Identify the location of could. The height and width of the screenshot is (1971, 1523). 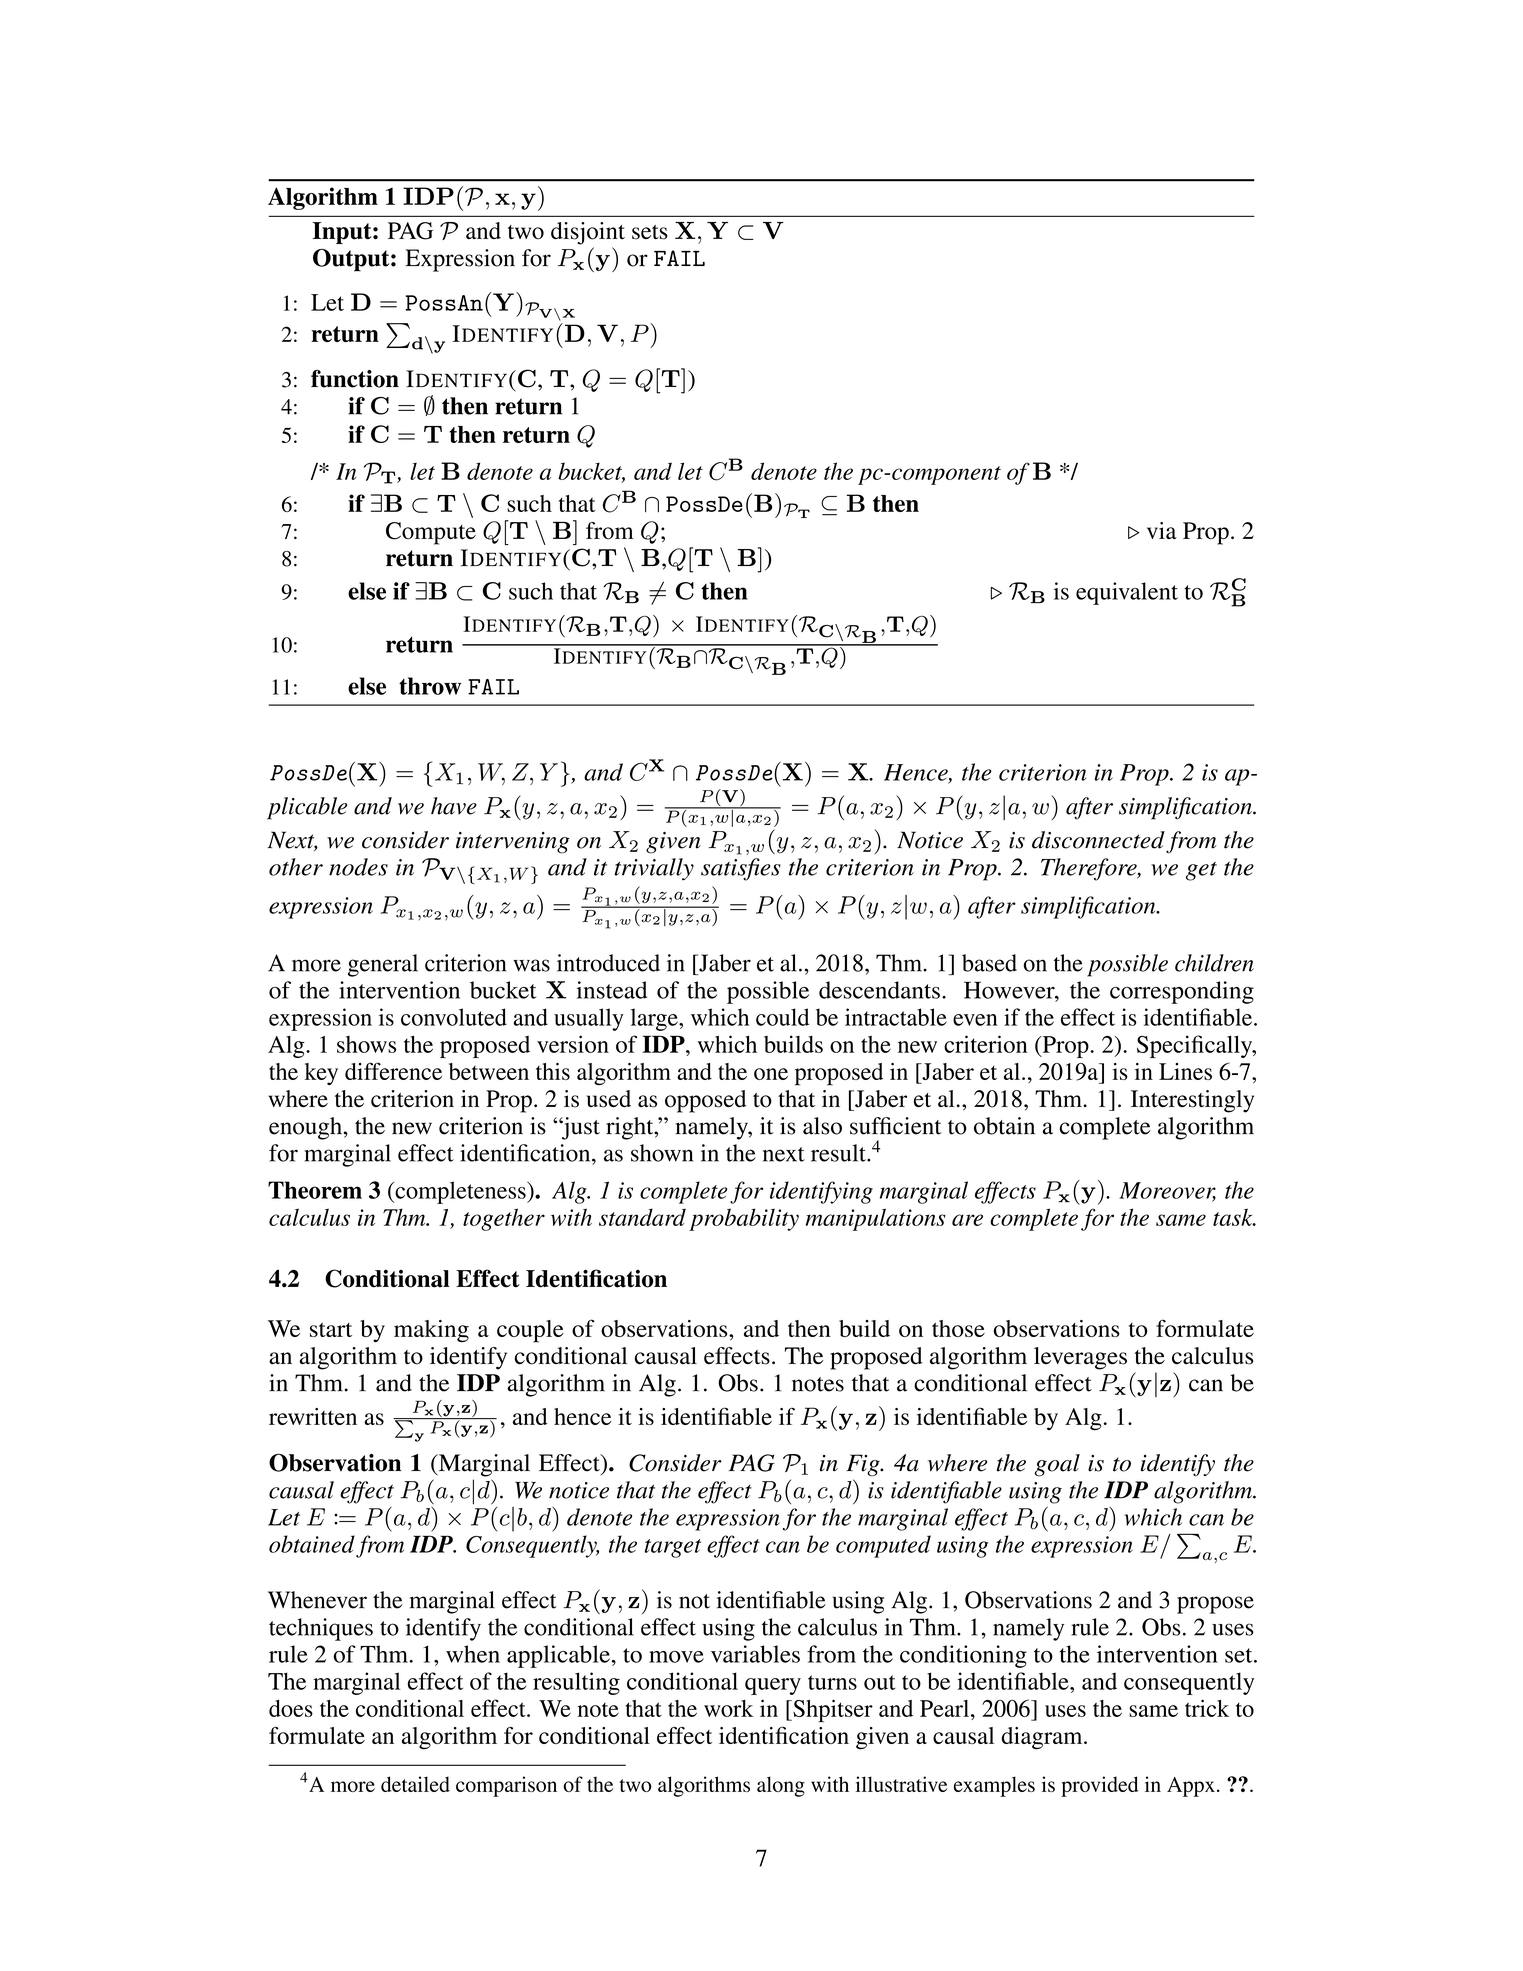
(782, 1017).
